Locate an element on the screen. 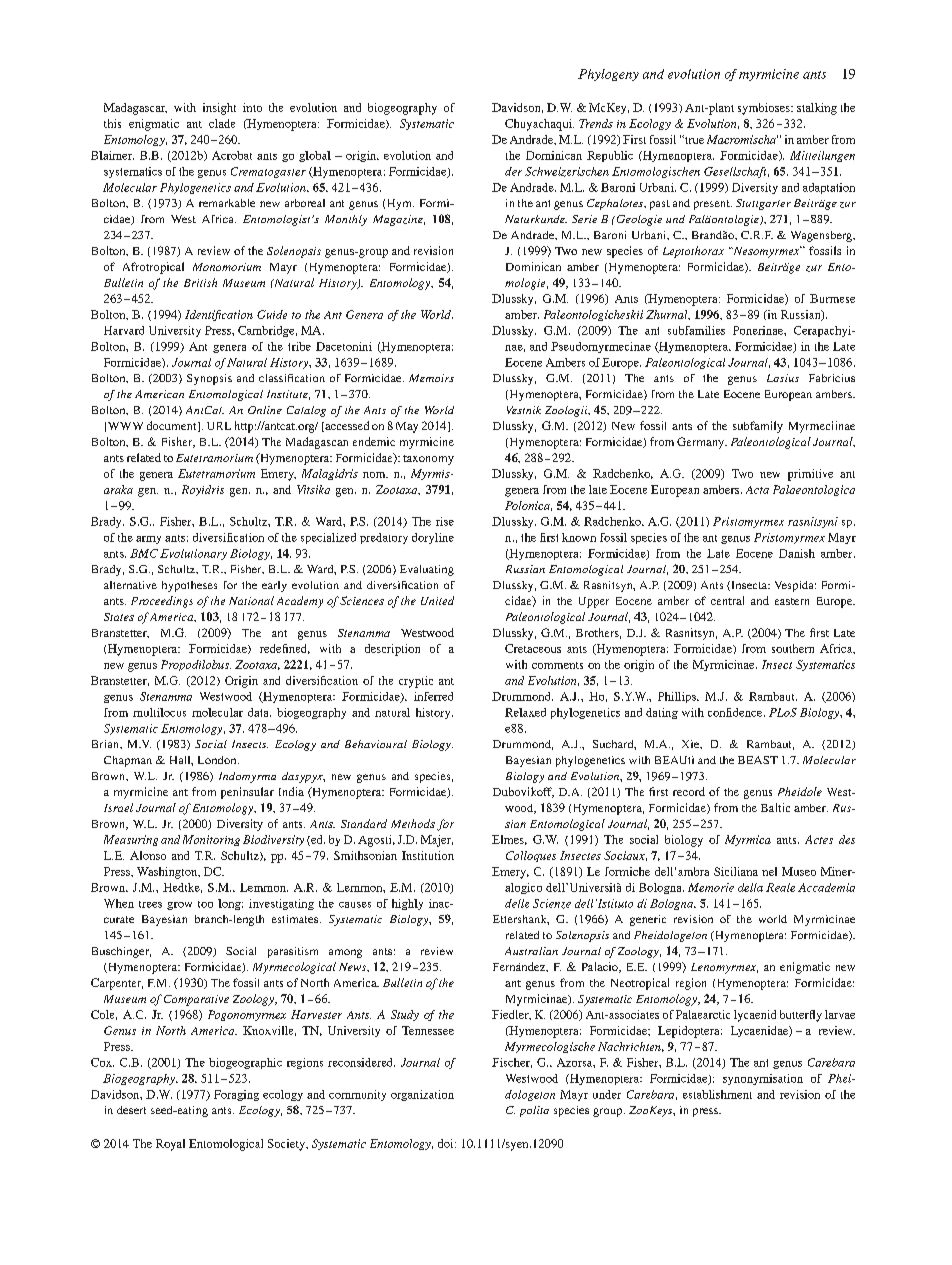 This screenshot has height=1265, width=952. inferred is located at coordinates (433, 696).
